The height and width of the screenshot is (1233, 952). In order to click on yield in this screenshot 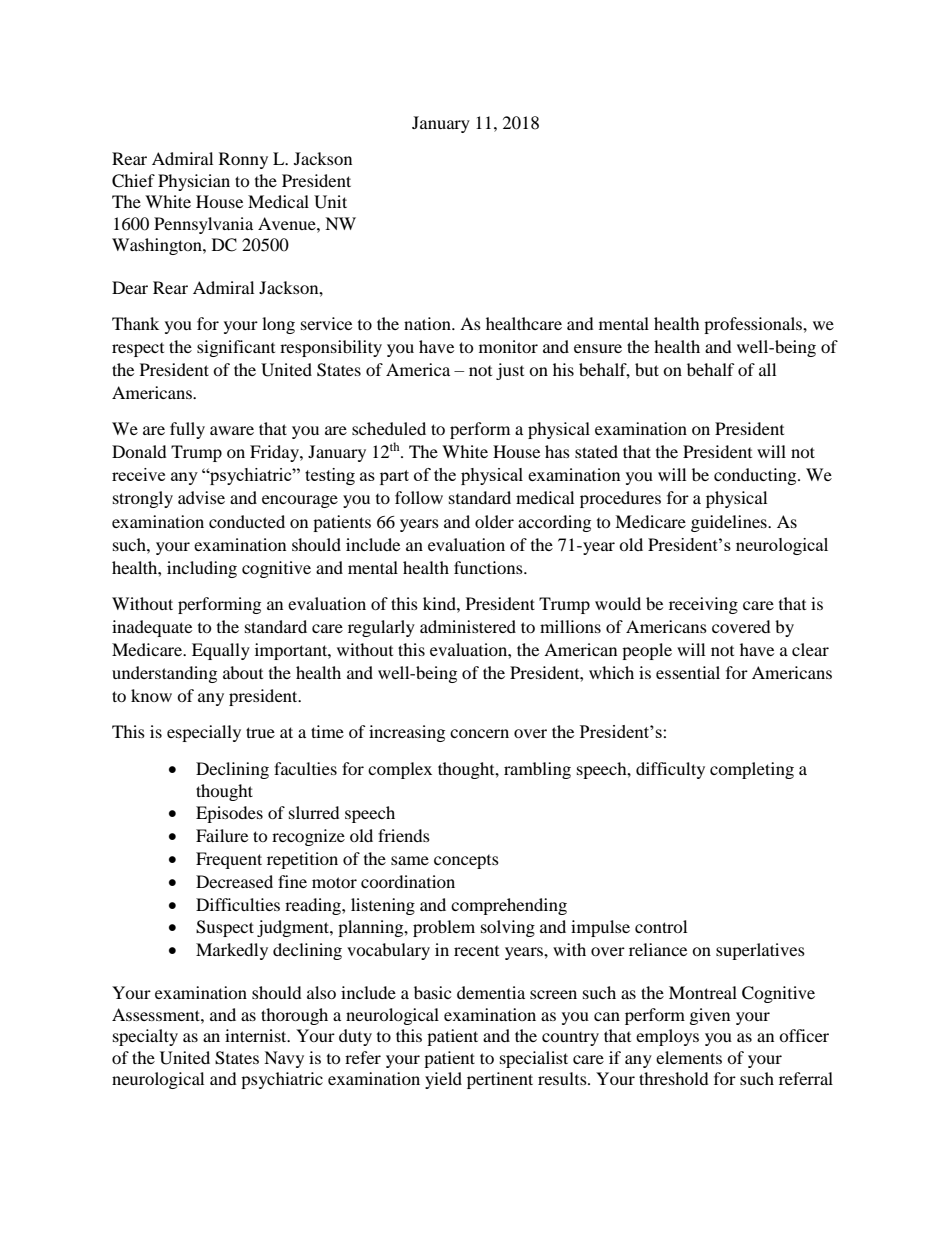, I will do `click(443, 1080)`.
